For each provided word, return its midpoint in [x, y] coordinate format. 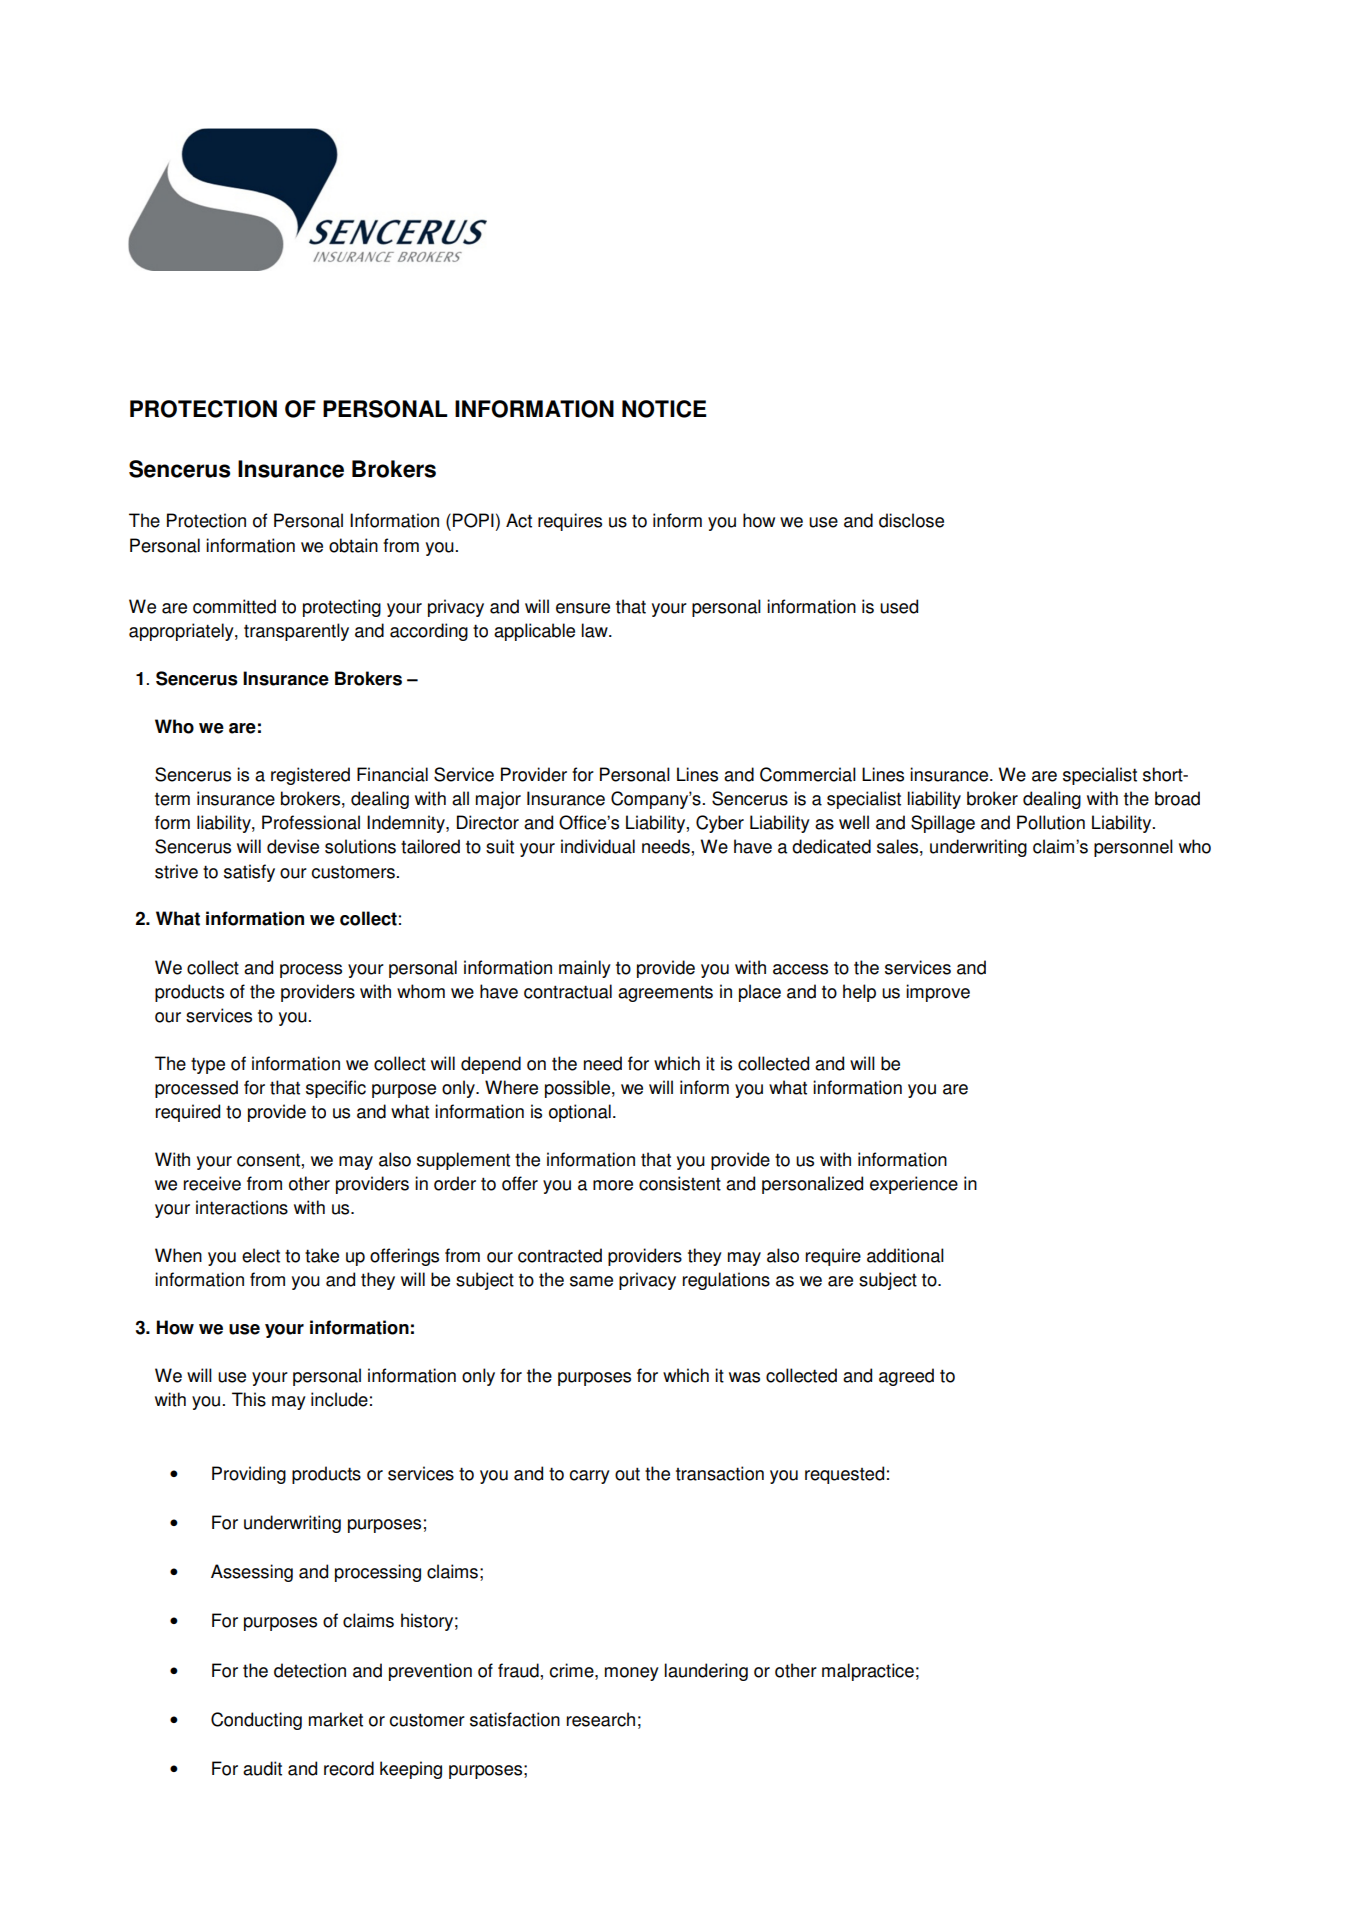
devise [293, 846]
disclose [911, 520]
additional [905, 1255]
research [601, 1719]
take [322, 1255]
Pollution [1051, 822]
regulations [726, 1281]
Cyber [720, 824]
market [336, 1719]
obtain [353, 545]
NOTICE [664, 409]
